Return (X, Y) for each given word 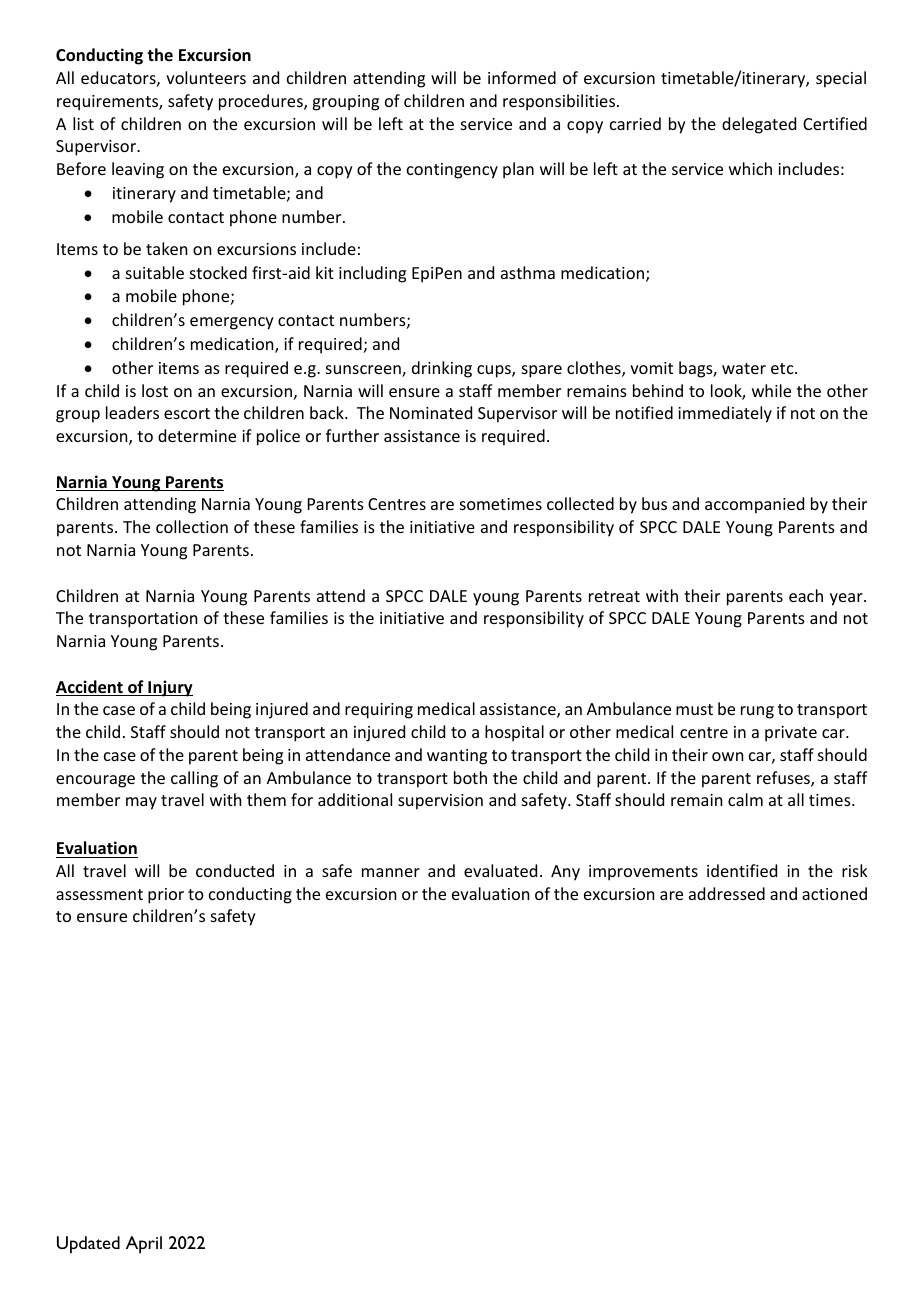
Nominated (431, 412)
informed (522, 77)
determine (197, 435)
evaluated (500, 870)
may (141, 803)
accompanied (754, 505)
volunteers (206, 77)
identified (742, 870)
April (144, 1245)
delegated (759, 125)
